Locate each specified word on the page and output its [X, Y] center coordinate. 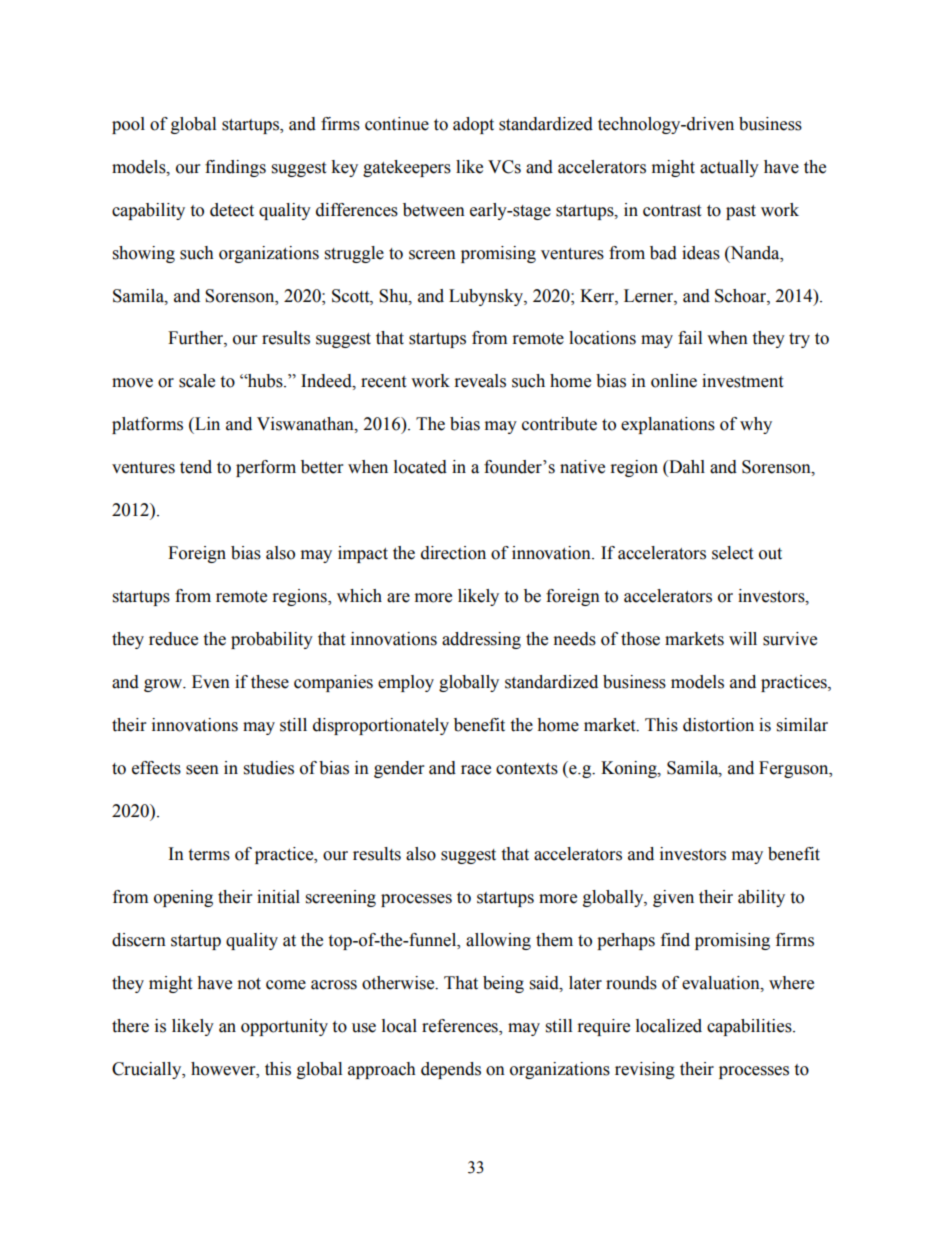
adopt [473, 125]
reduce [173, 639]
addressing [481, 640]
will [743, 638]
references [461, 1027]
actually [729, 168]
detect [232, 210]
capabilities [750, 1027]
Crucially [148, 1070]
